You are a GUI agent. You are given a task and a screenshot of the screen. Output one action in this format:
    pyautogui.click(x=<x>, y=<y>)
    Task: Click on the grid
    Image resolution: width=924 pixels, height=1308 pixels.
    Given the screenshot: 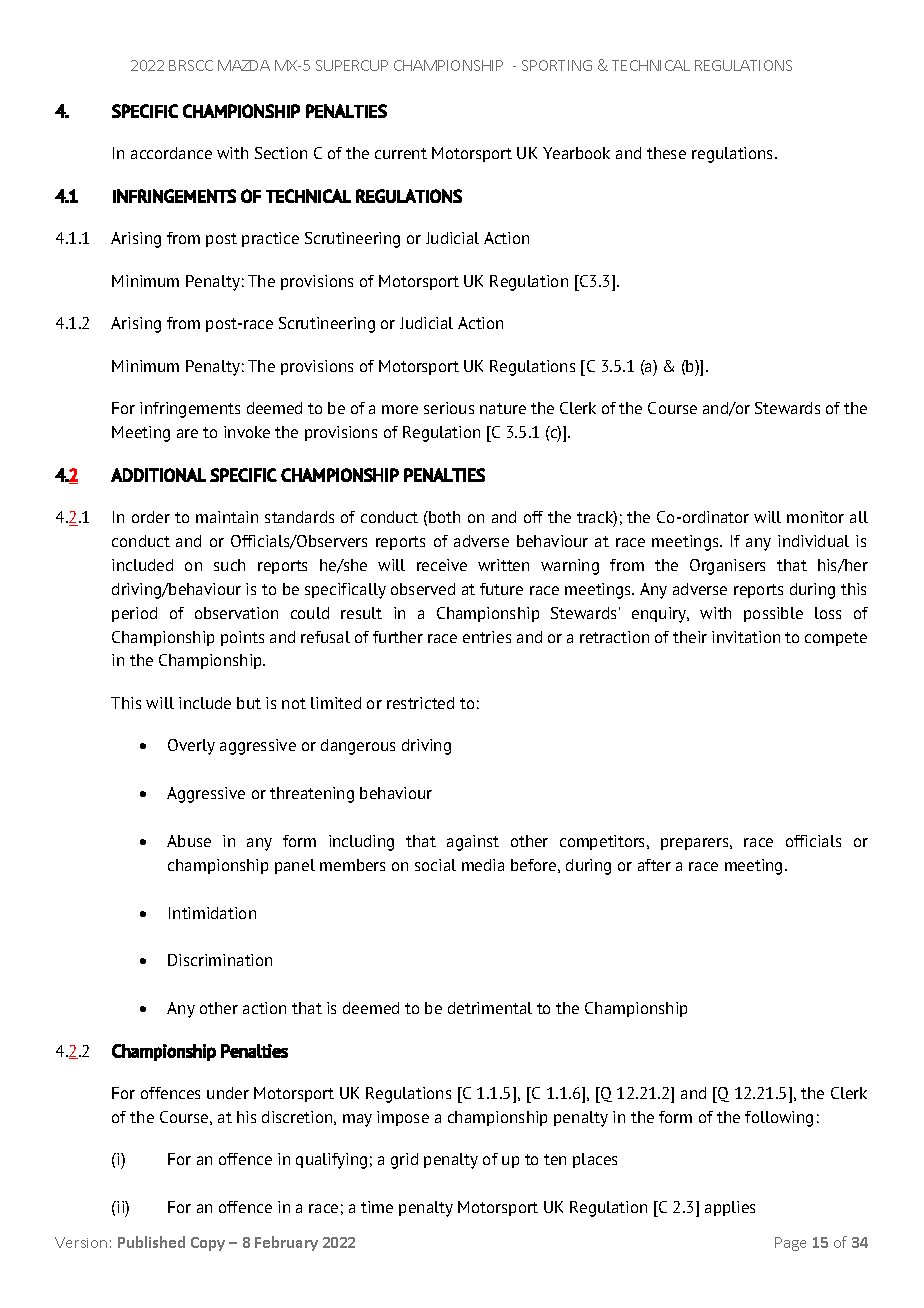 What is the action you would take?
    pyautogui.click(x=404, y=1161)
